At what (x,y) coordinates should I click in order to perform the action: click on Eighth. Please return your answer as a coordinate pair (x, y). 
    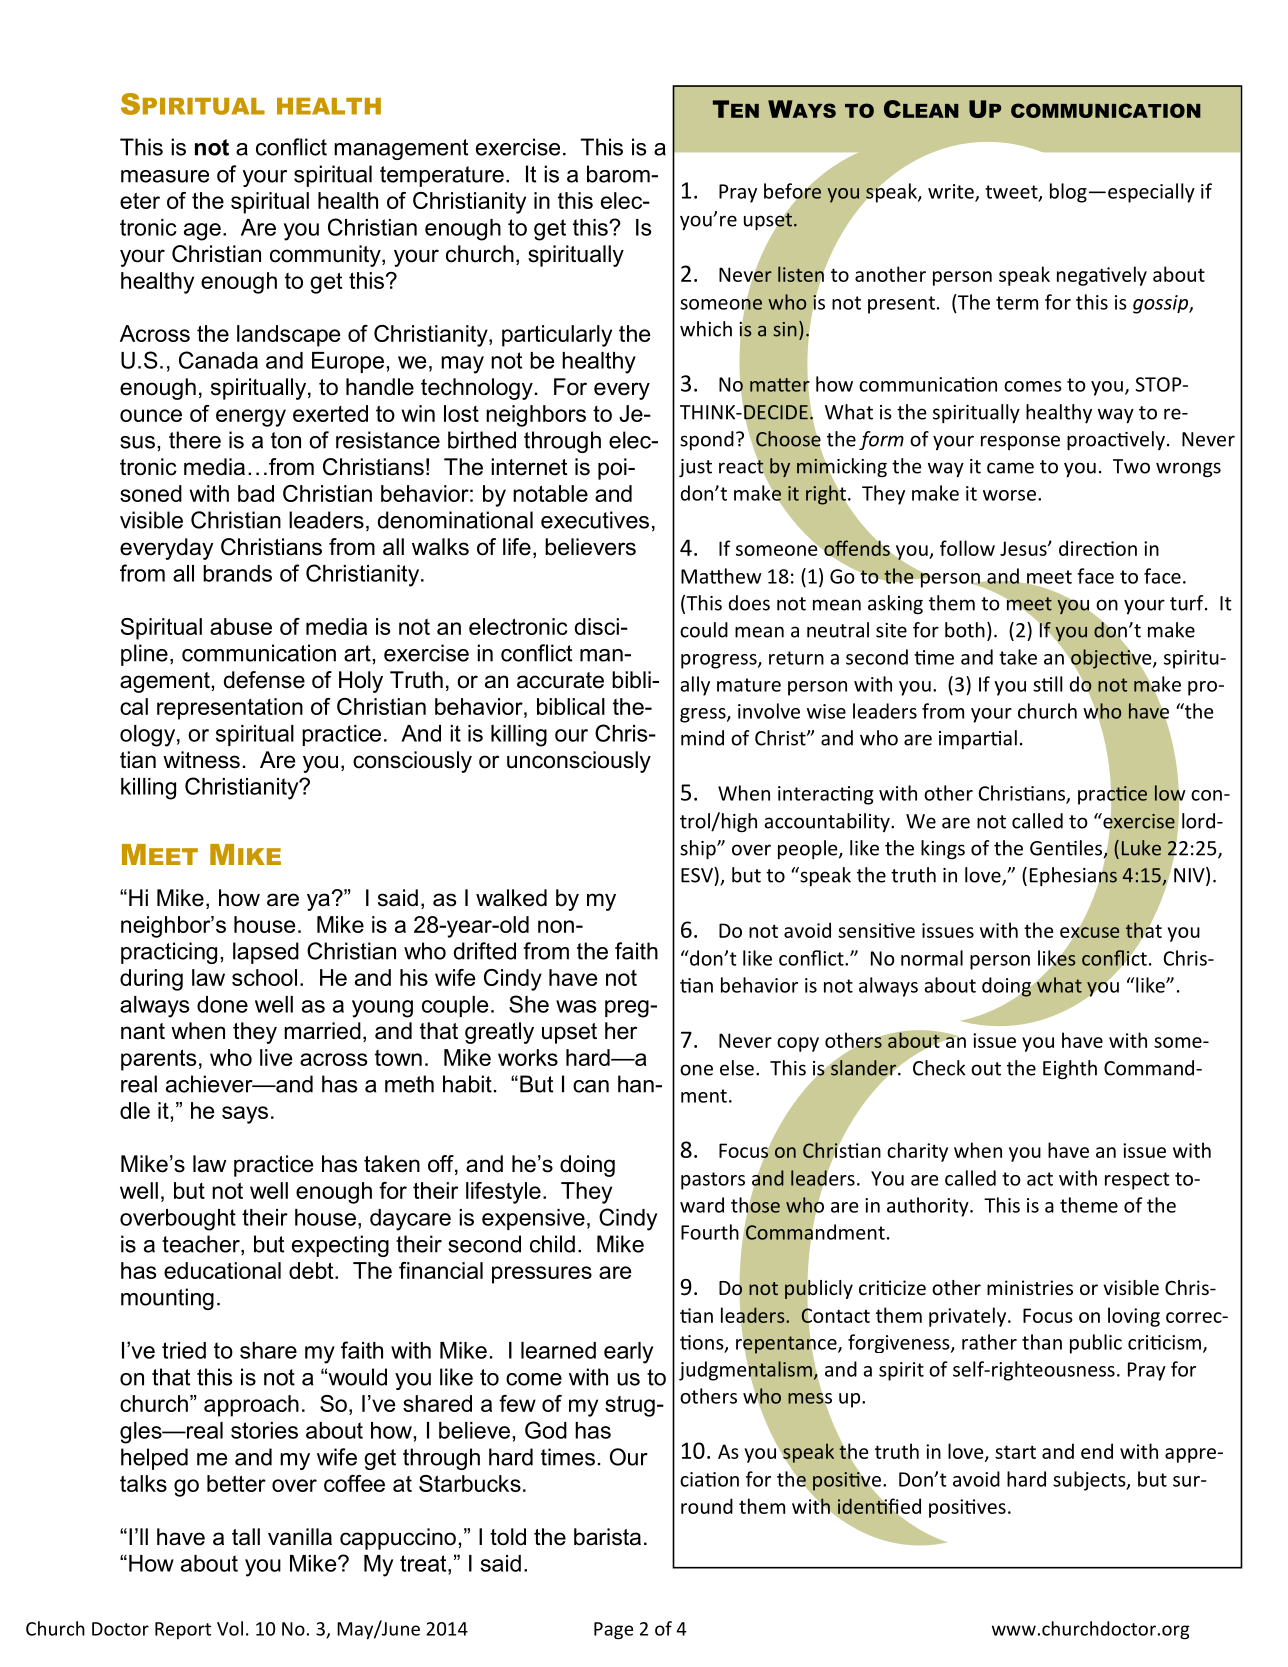
    Looking at the image, I should click on (1070, 1070).
